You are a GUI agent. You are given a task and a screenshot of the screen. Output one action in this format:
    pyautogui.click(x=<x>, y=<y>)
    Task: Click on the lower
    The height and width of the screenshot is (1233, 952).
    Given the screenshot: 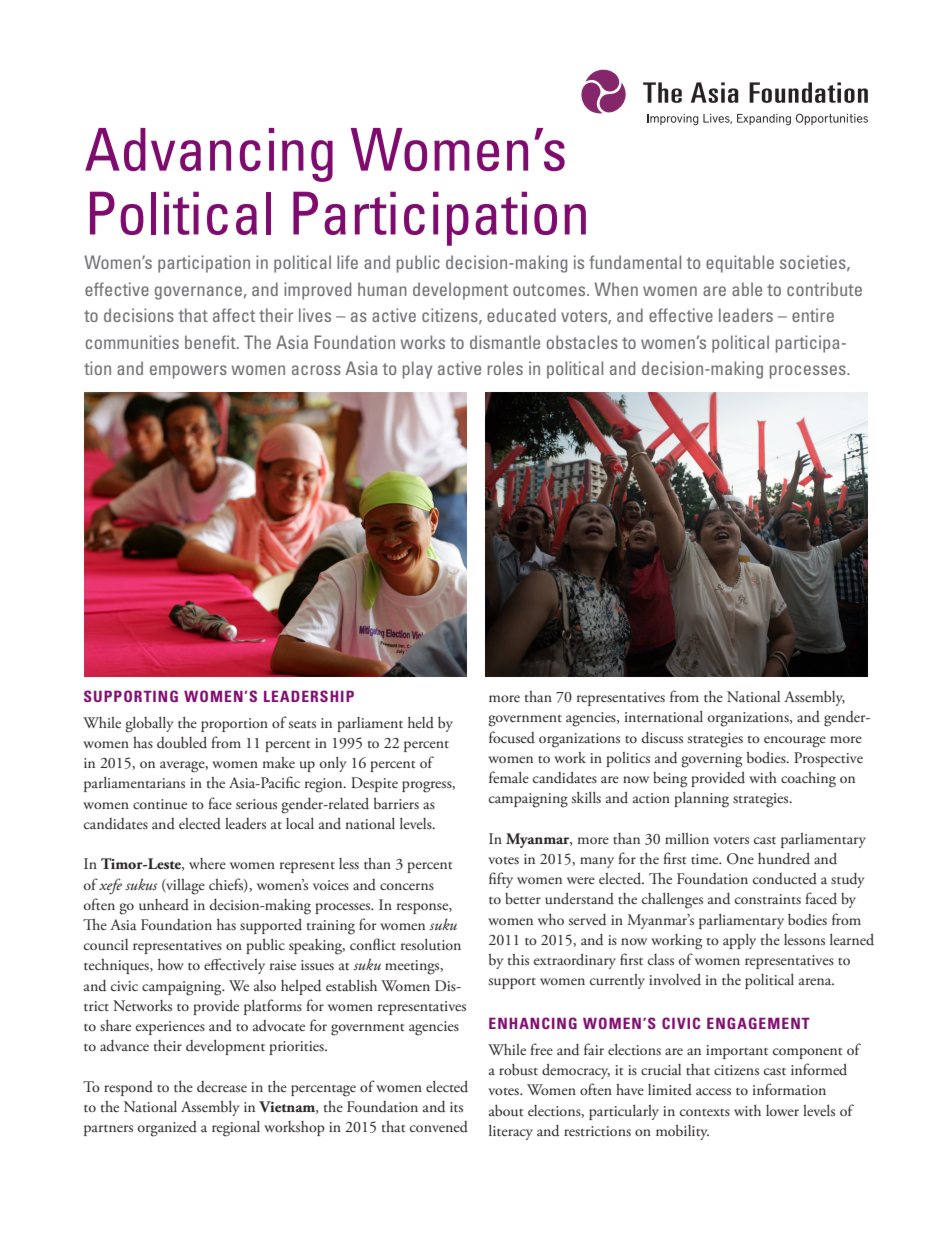 What is the action you would take?
    pyautogui.click(x=782, y=1110)
